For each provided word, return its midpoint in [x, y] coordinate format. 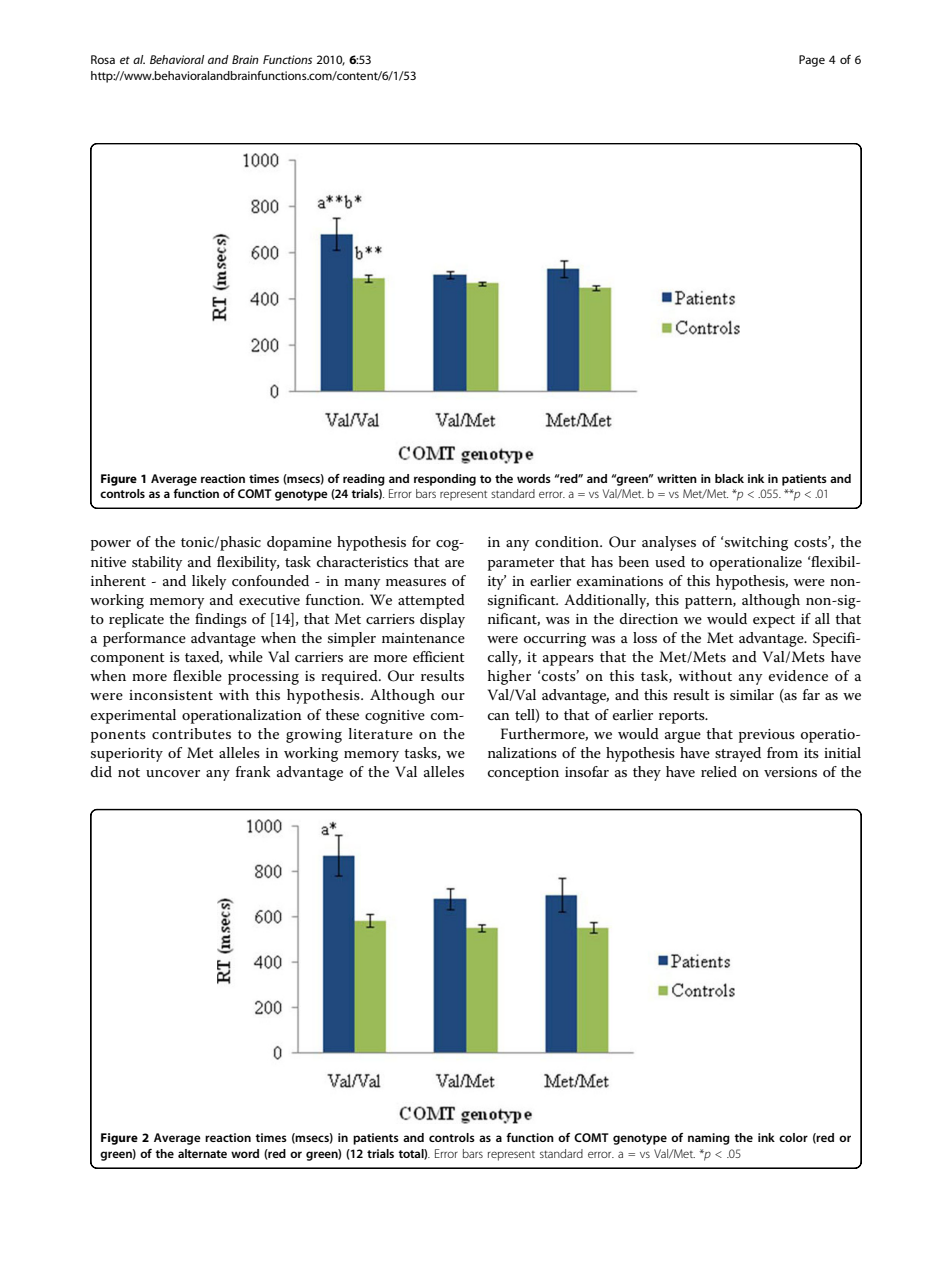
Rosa [103, 59]
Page [812, 61]
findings [221, 620]
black [729, 478]
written [677, 478]
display [442, 620]
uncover [173, 773]
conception [523, 774]
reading [364, 480]
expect [774, 621]
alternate [202, 1153]
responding [445, 480]
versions [790, 772]
